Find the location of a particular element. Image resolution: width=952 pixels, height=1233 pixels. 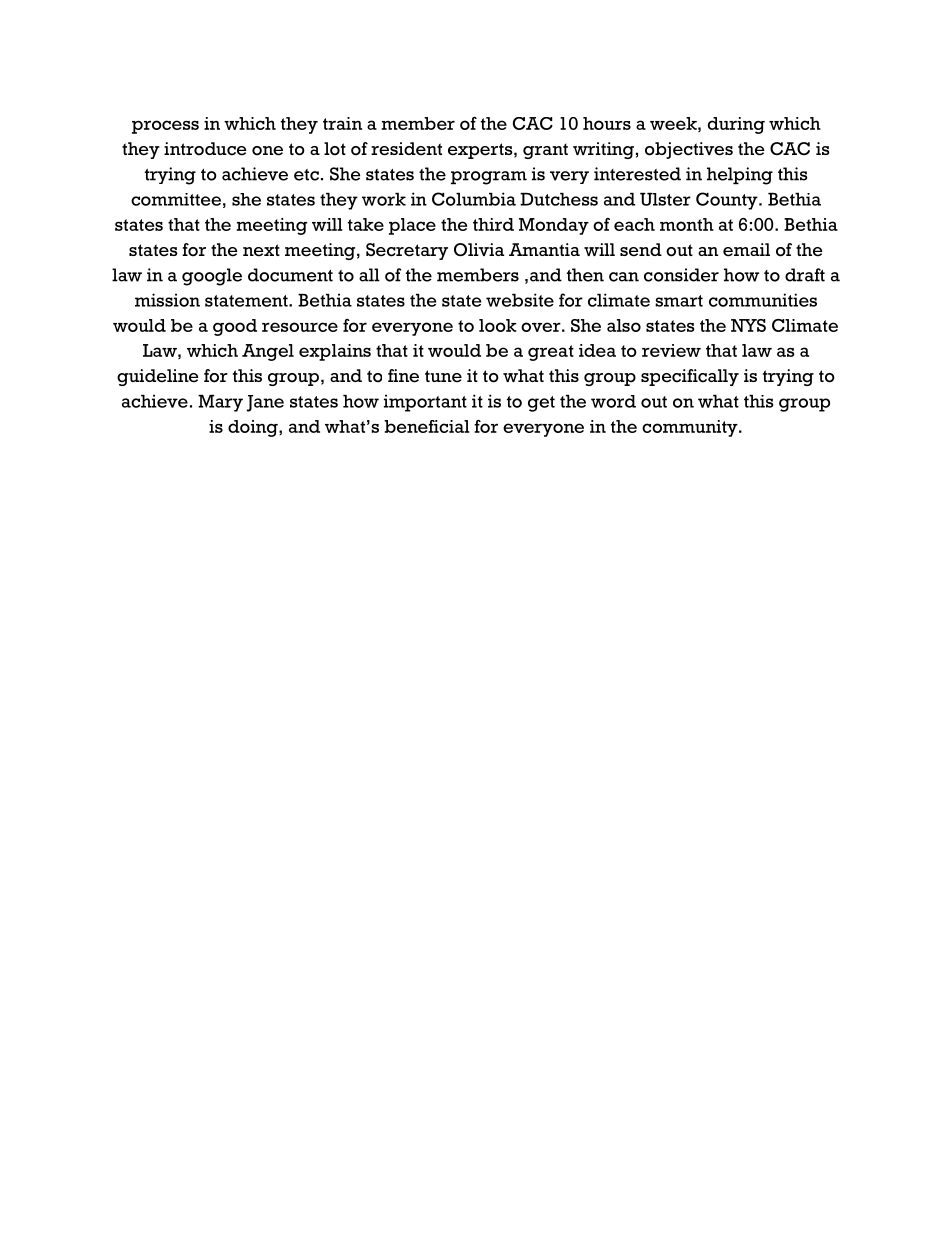

Mary is located at coordinates (220, 403).
